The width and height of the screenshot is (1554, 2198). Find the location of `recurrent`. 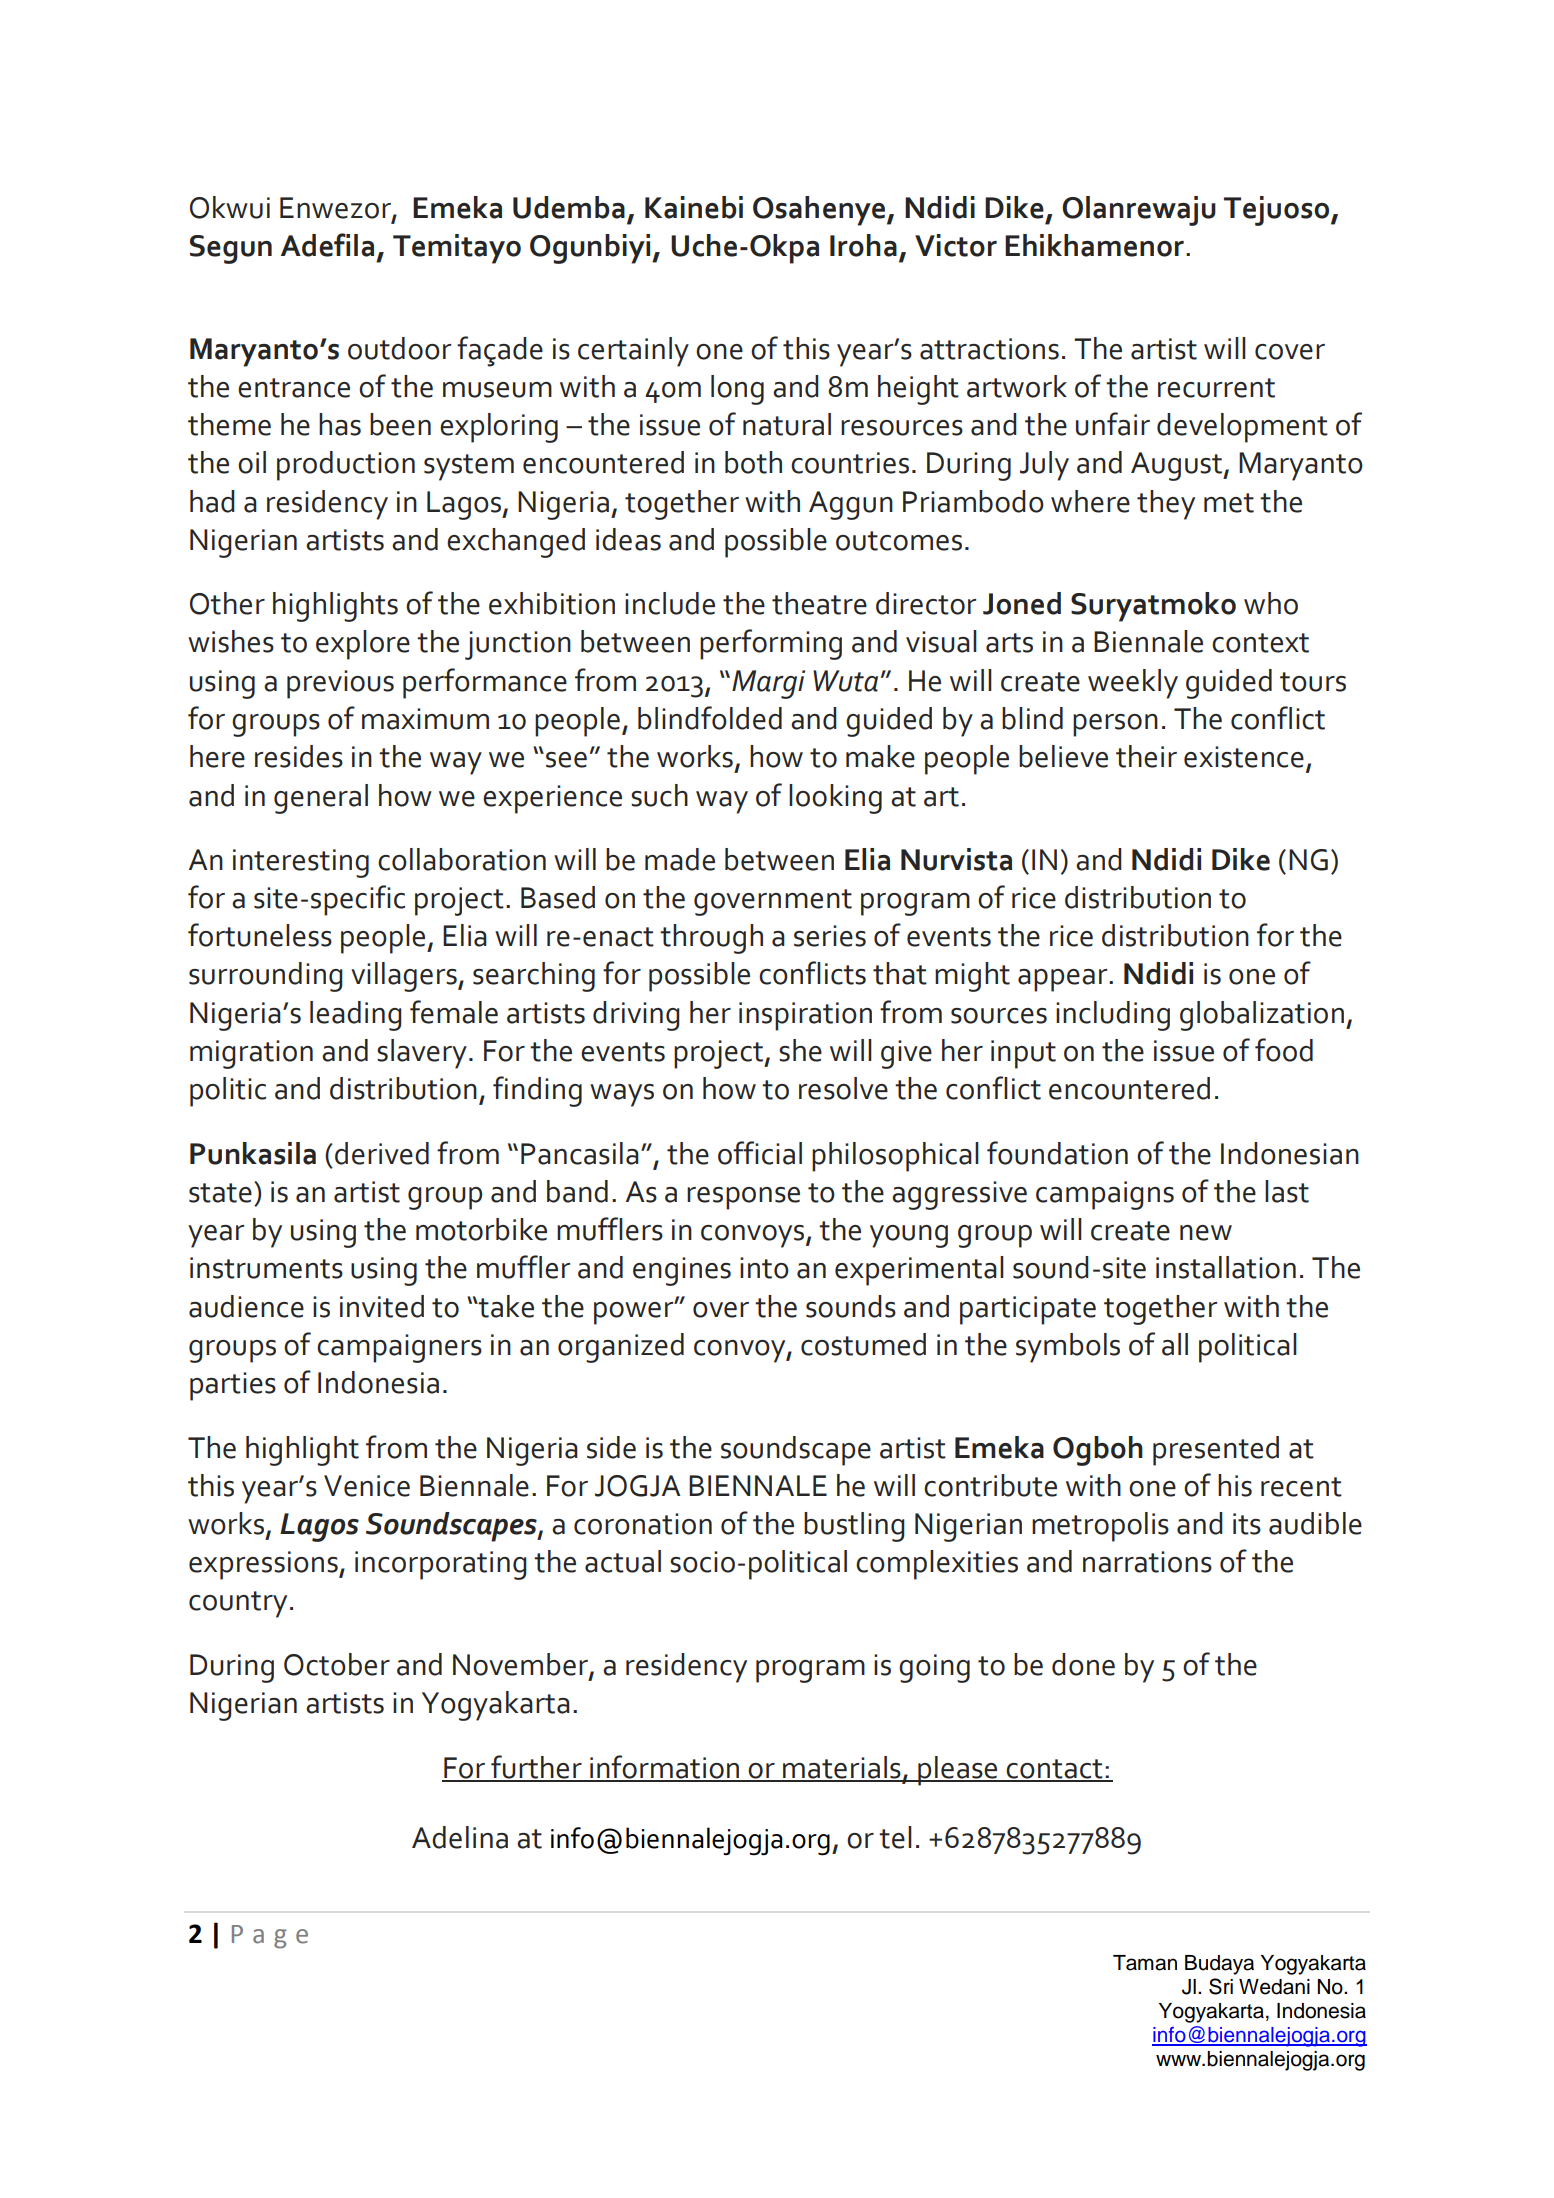

recurrent is located at coordinates (1216, 388).
